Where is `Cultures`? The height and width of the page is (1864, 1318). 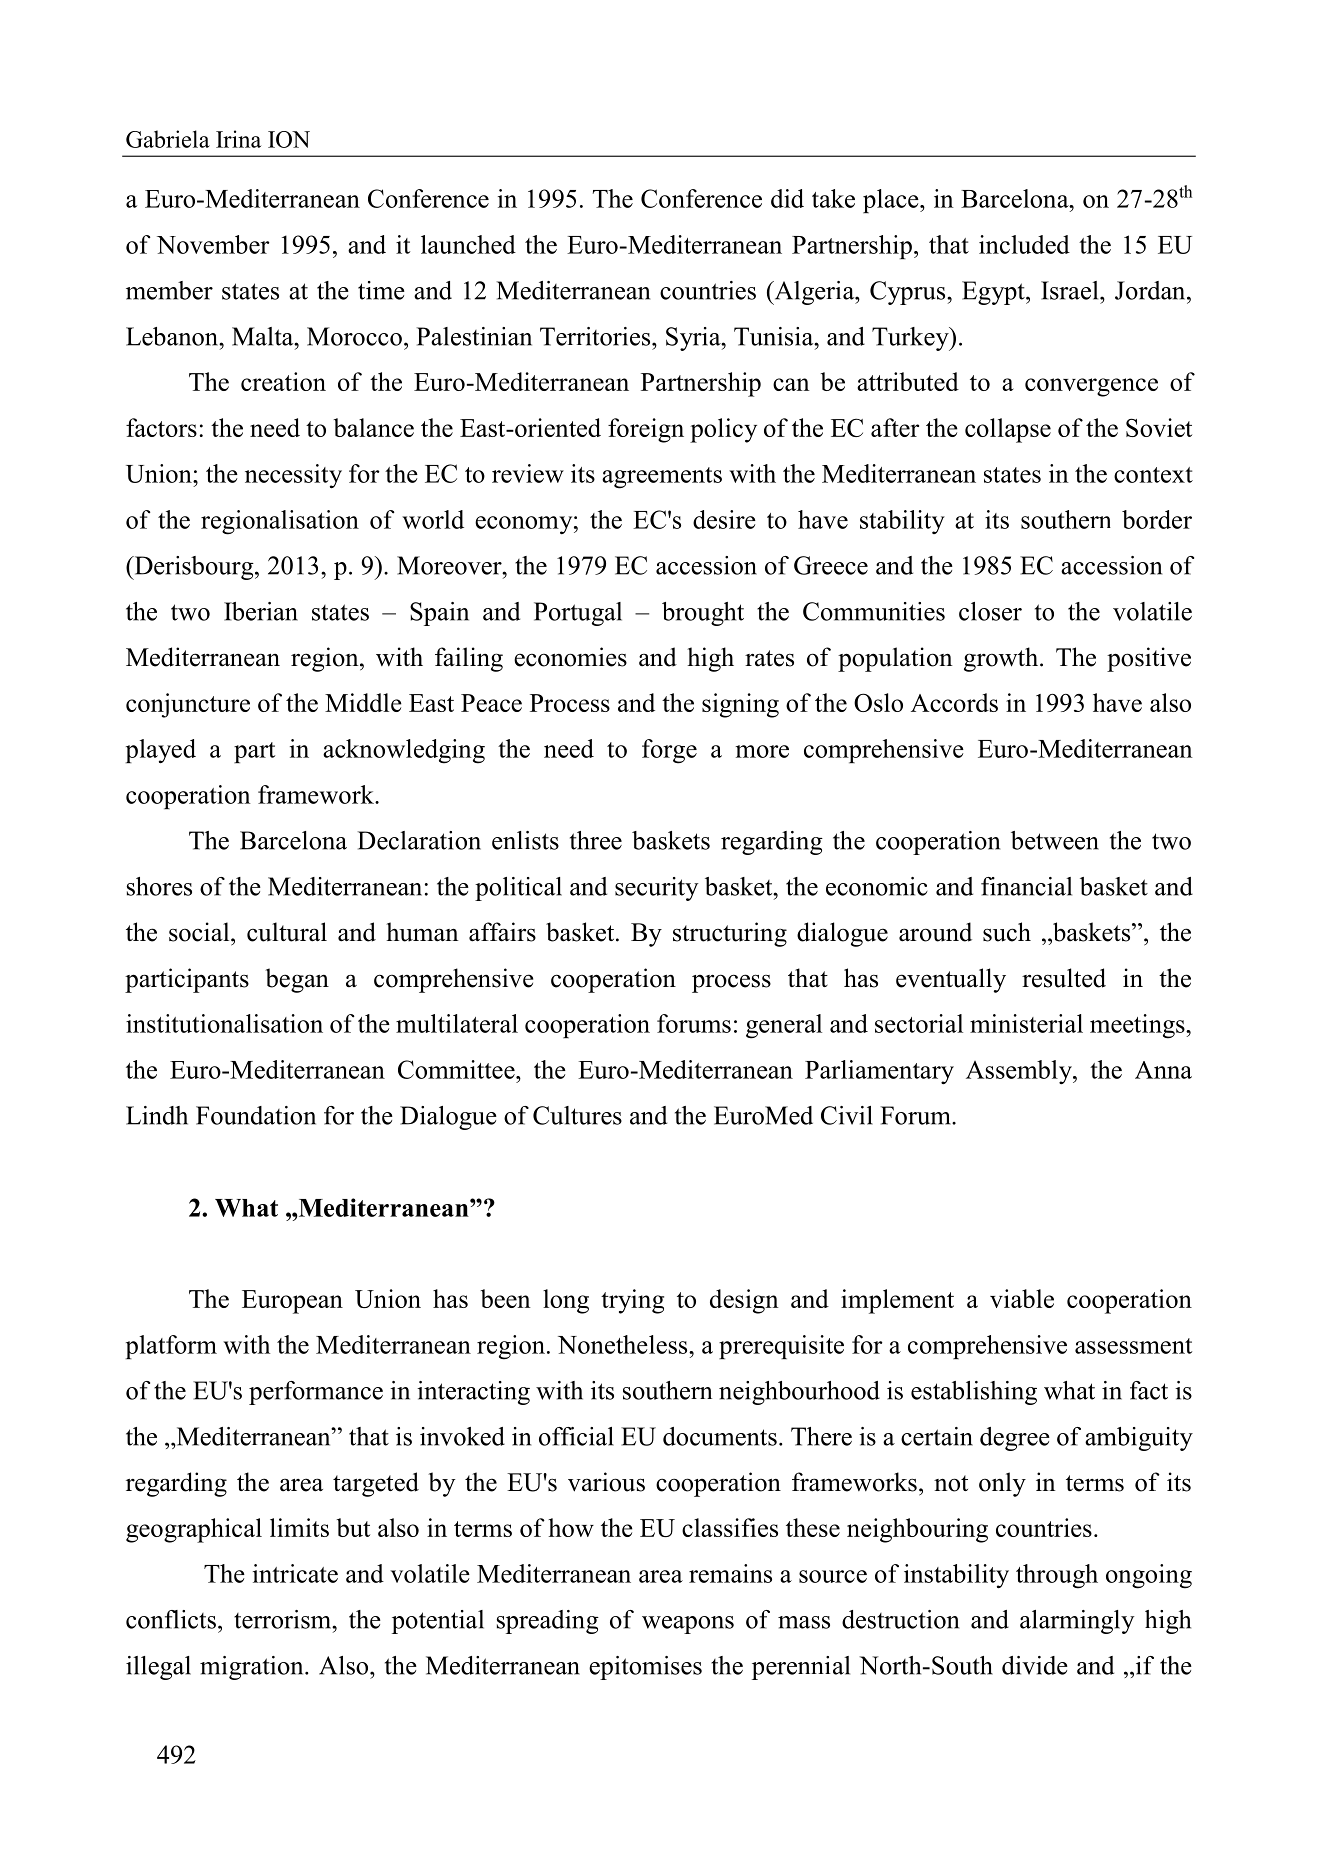 Cultures is located at coordinates (577, 1115).
